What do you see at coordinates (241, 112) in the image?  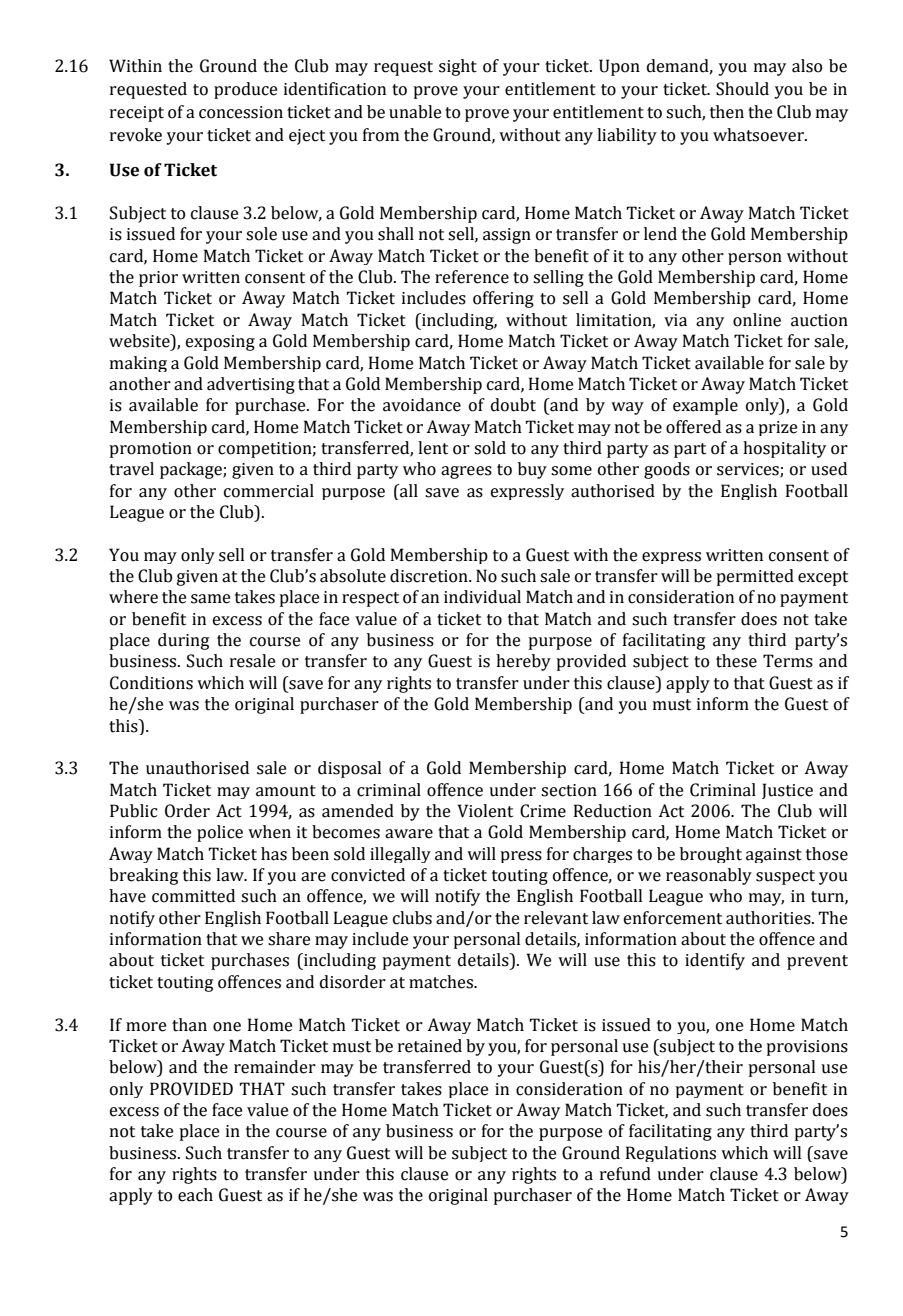 I see `concession` at bounding box center [241, 112].
